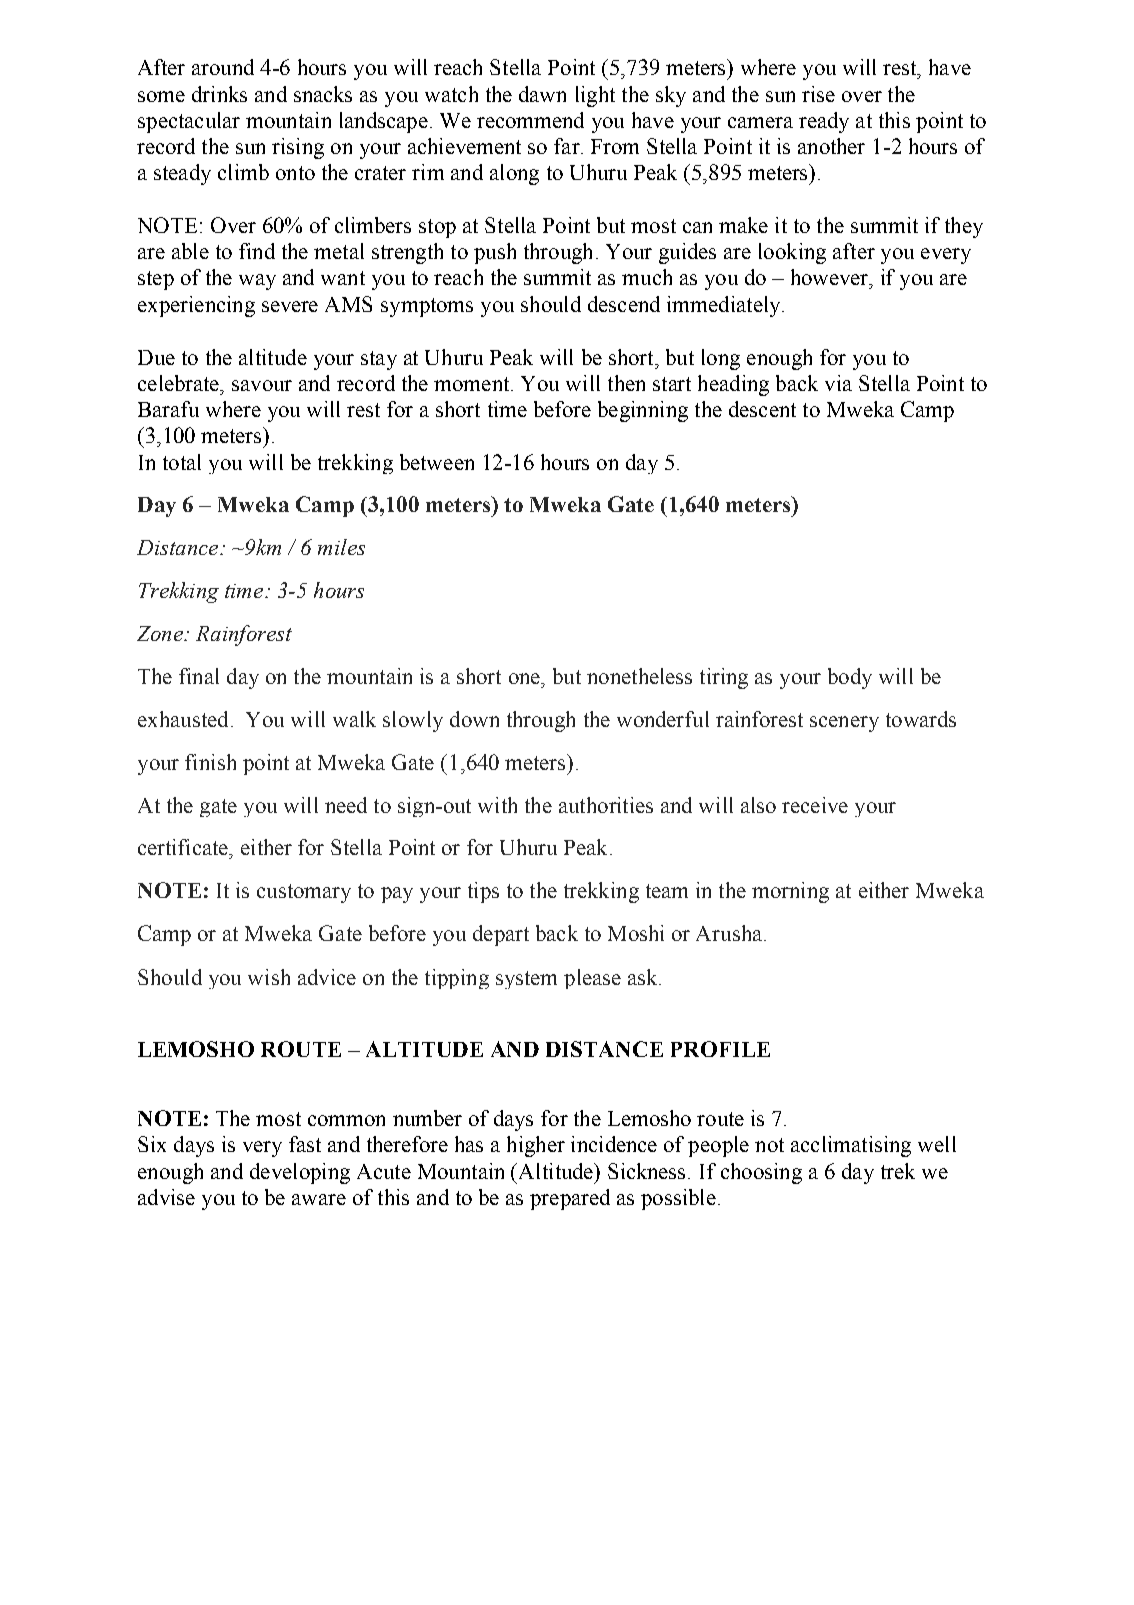 This page has width=1134, height=1605. What do you see at coordinates (219, 94) in the page?
I see `drinks` at bounding box center [219, 94].
